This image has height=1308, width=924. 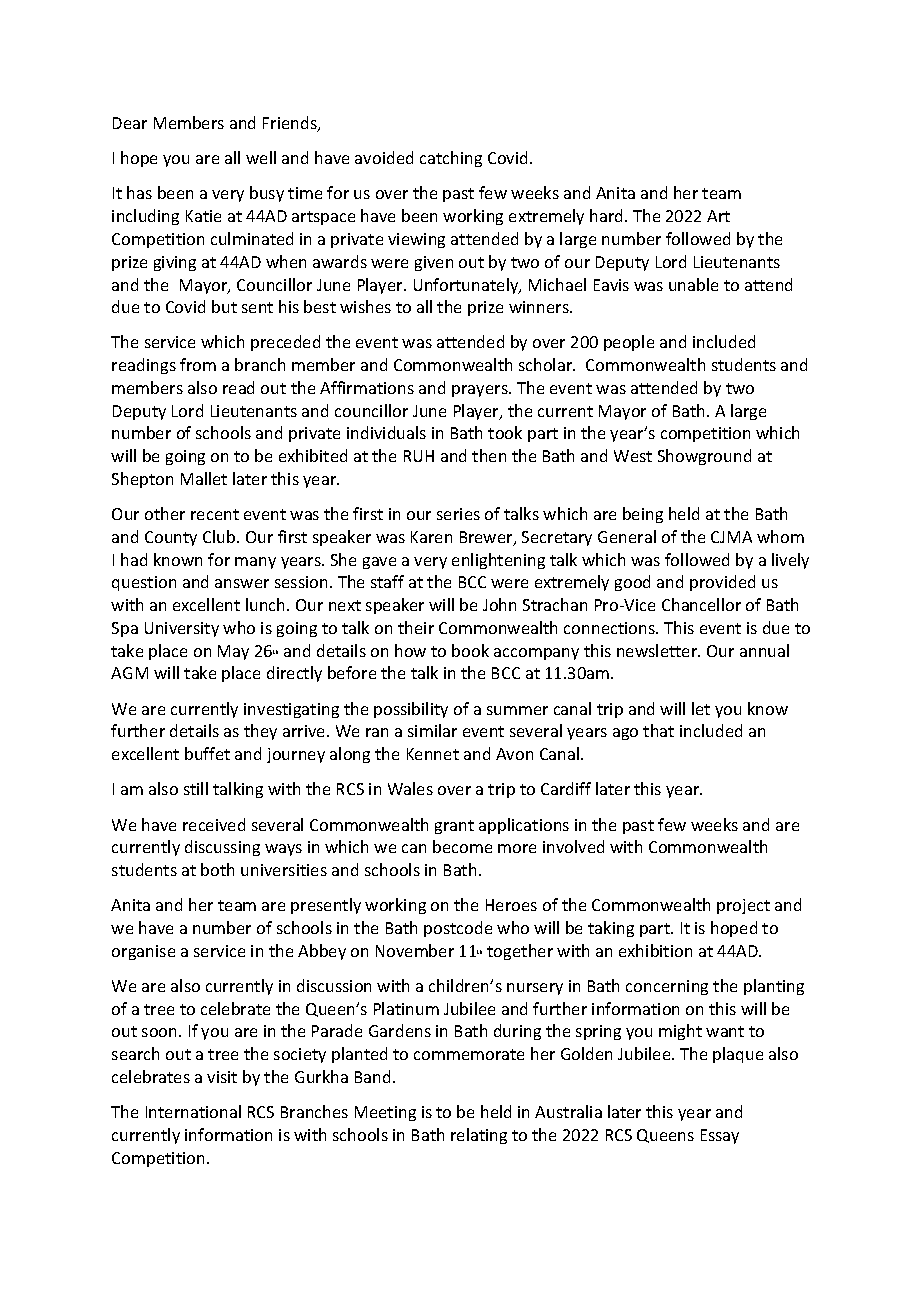 I want to click on catching, so click(x=451, y=159).
